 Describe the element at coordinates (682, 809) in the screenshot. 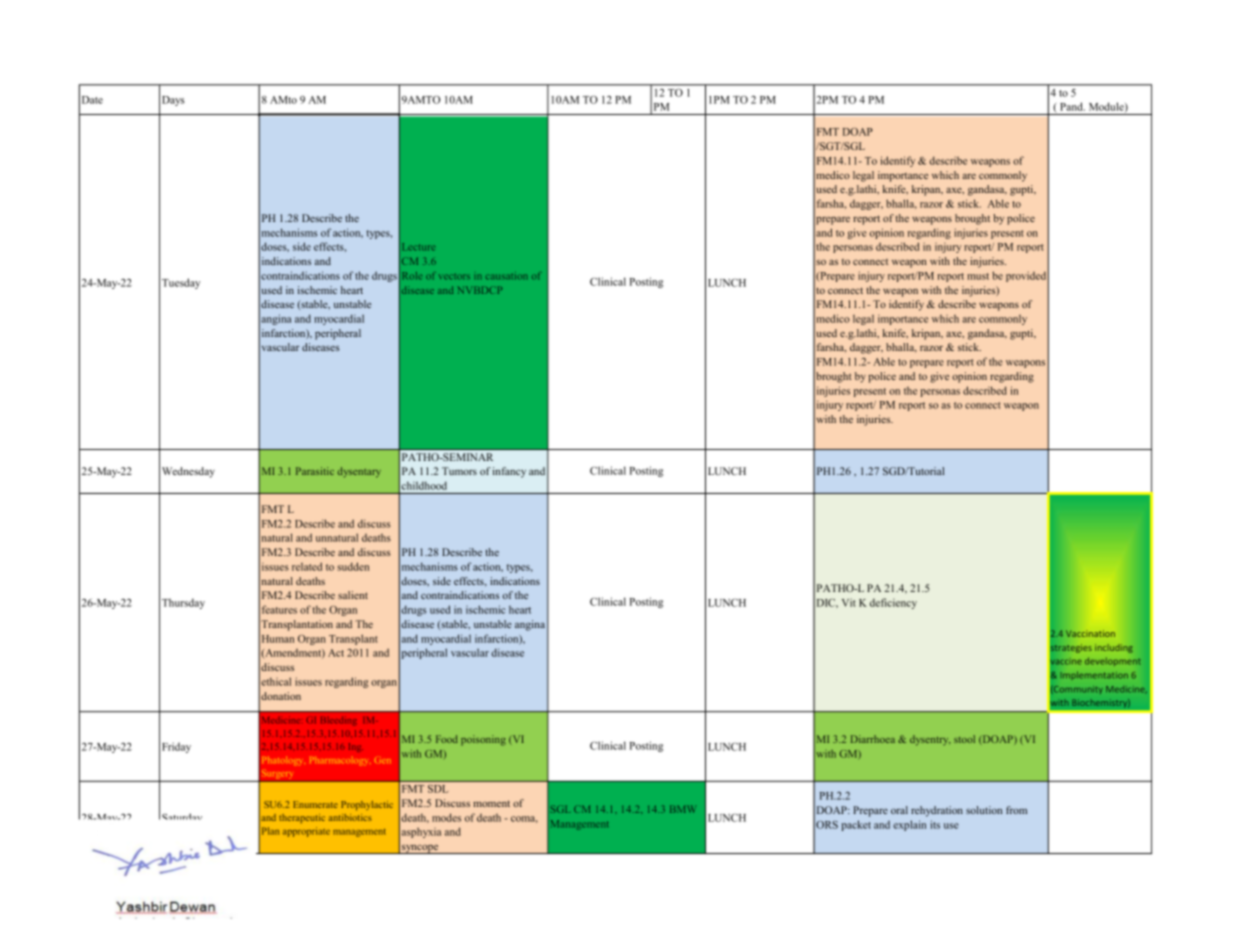

I see `BMW` at that location.
